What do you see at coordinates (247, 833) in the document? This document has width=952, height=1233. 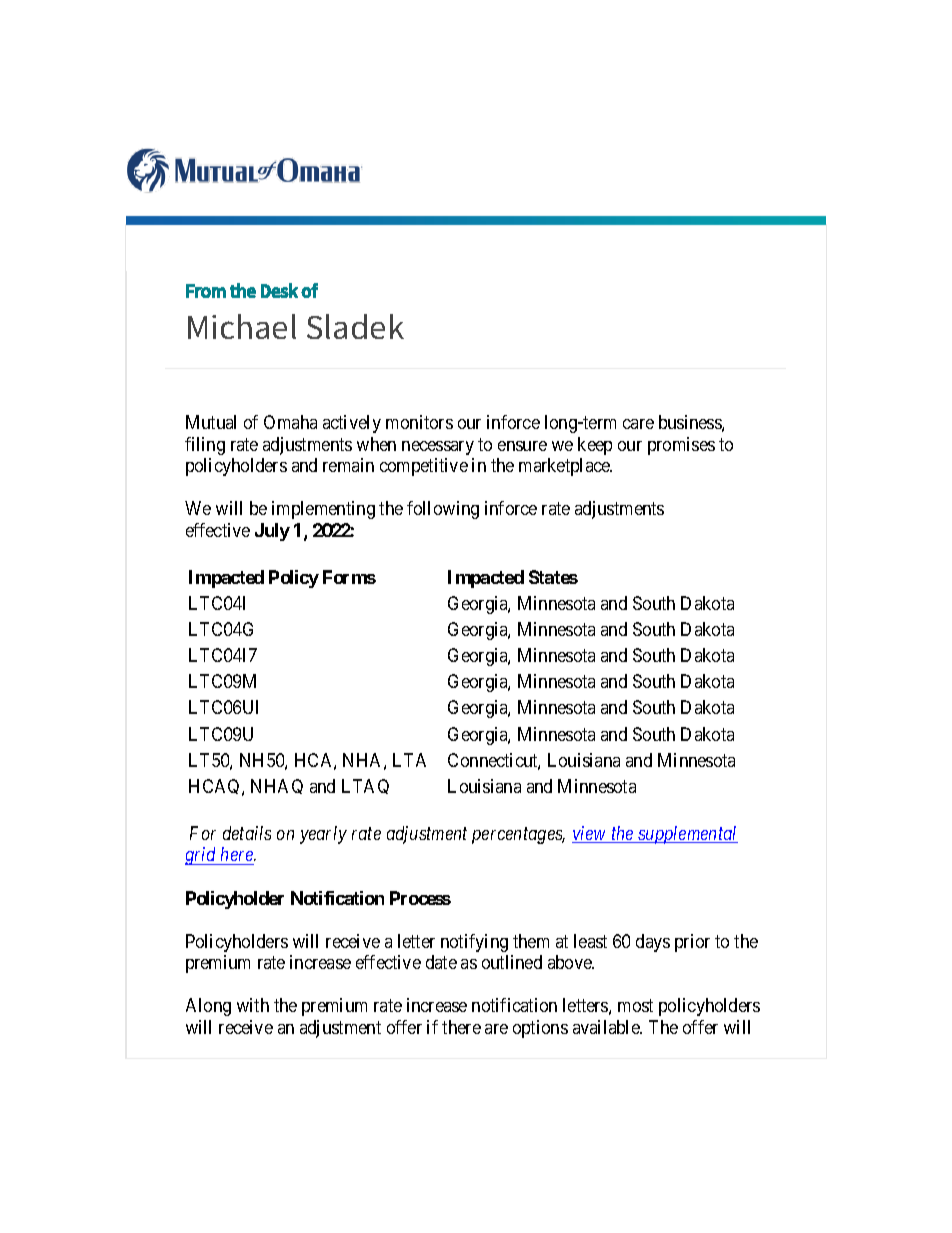 I see `details` at bounding box center [247, 833].
